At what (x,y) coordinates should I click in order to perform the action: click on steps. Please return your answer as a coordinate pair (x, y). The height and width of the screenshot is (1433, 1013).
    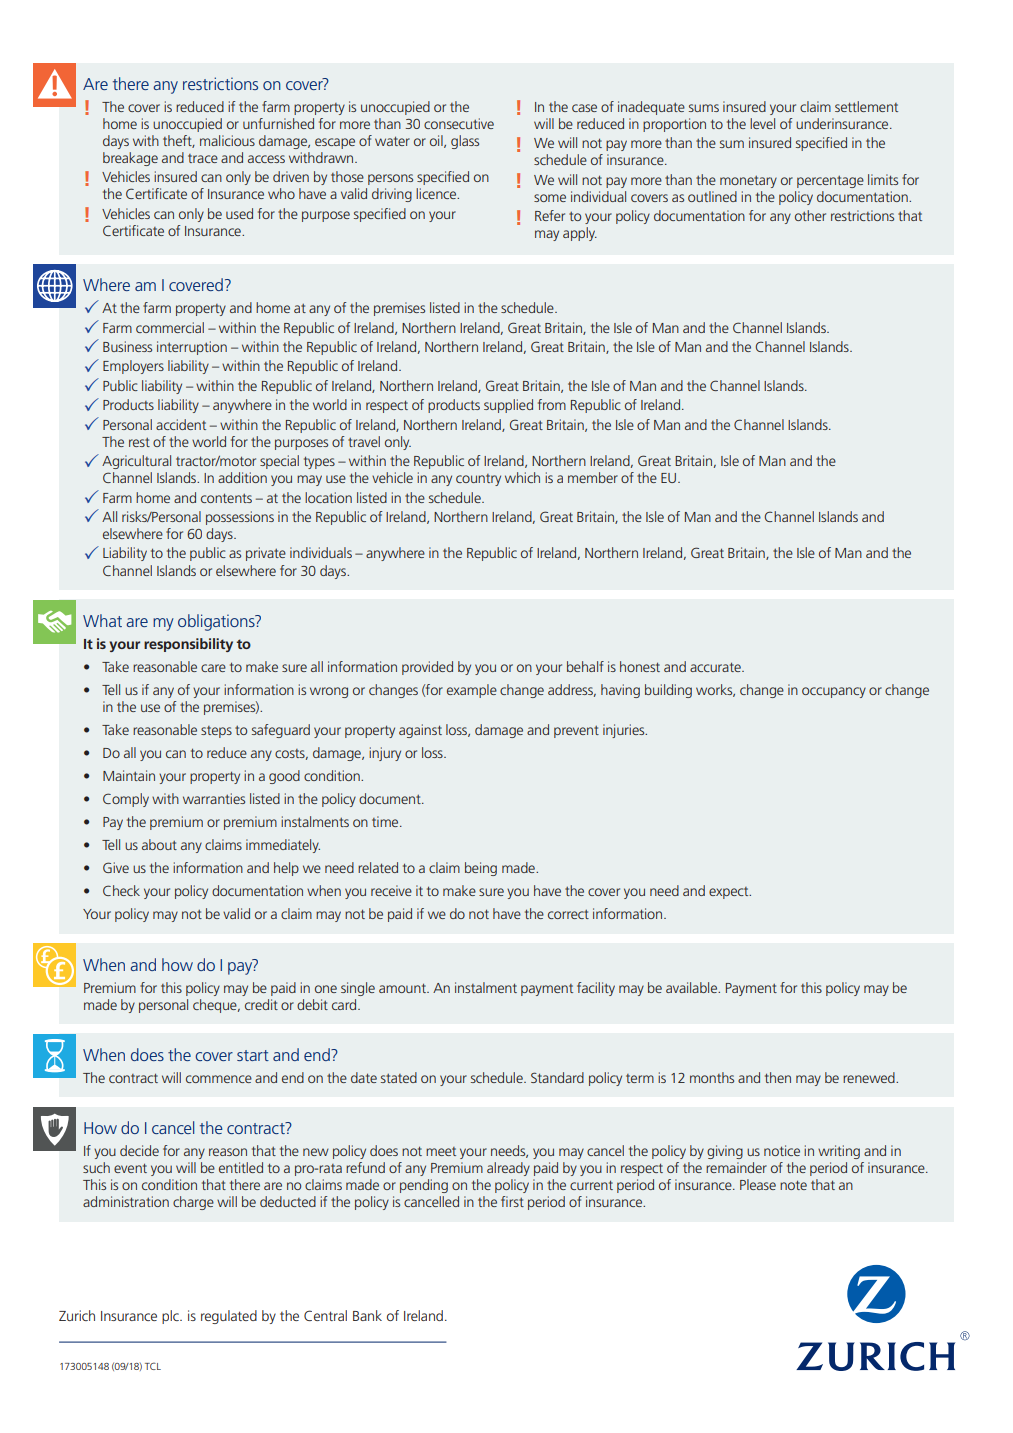
    Looking at the image, I should click on (216, 732).
